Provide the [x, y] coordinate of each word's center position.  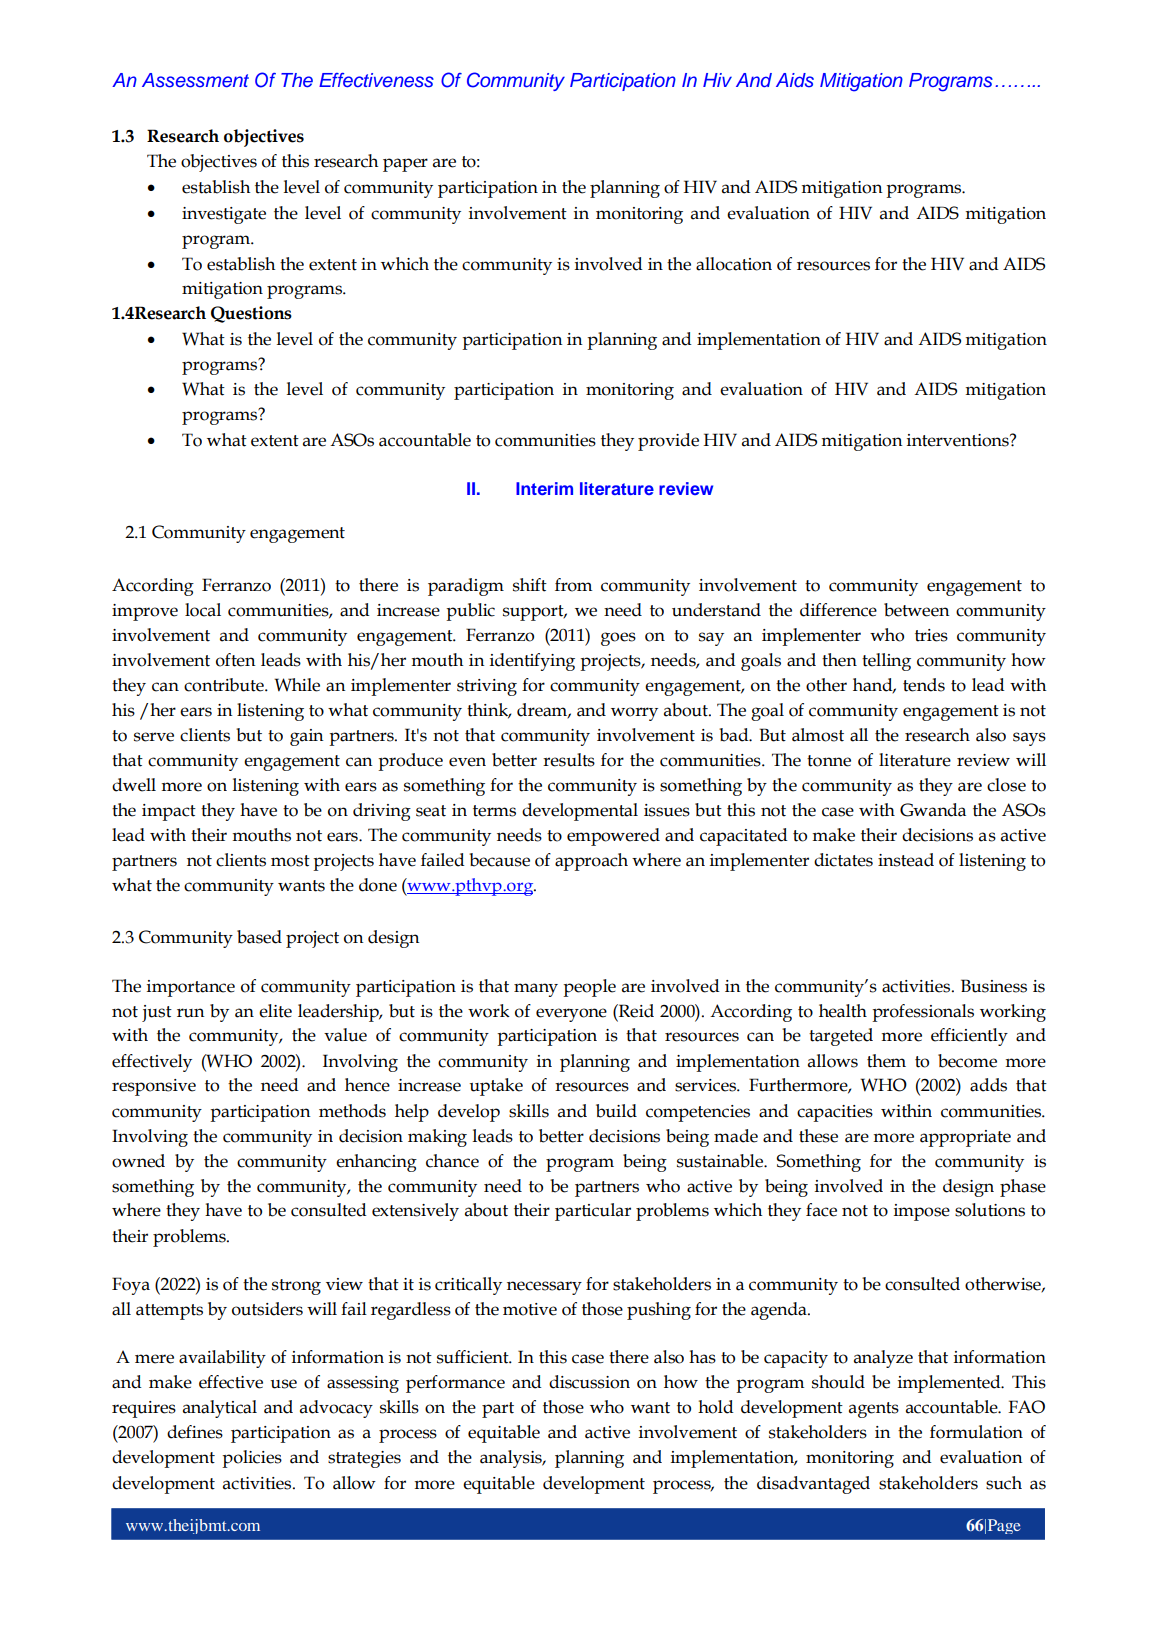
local [203, 610]
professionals [923, 1013]
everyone [571, 1015]
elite [275, 1011]
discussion [589, 1382]
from [573, 585]
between [917, 610]
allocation [734, 264]
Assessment [195, 80]
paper [405, 165]
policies [252, 1459]
